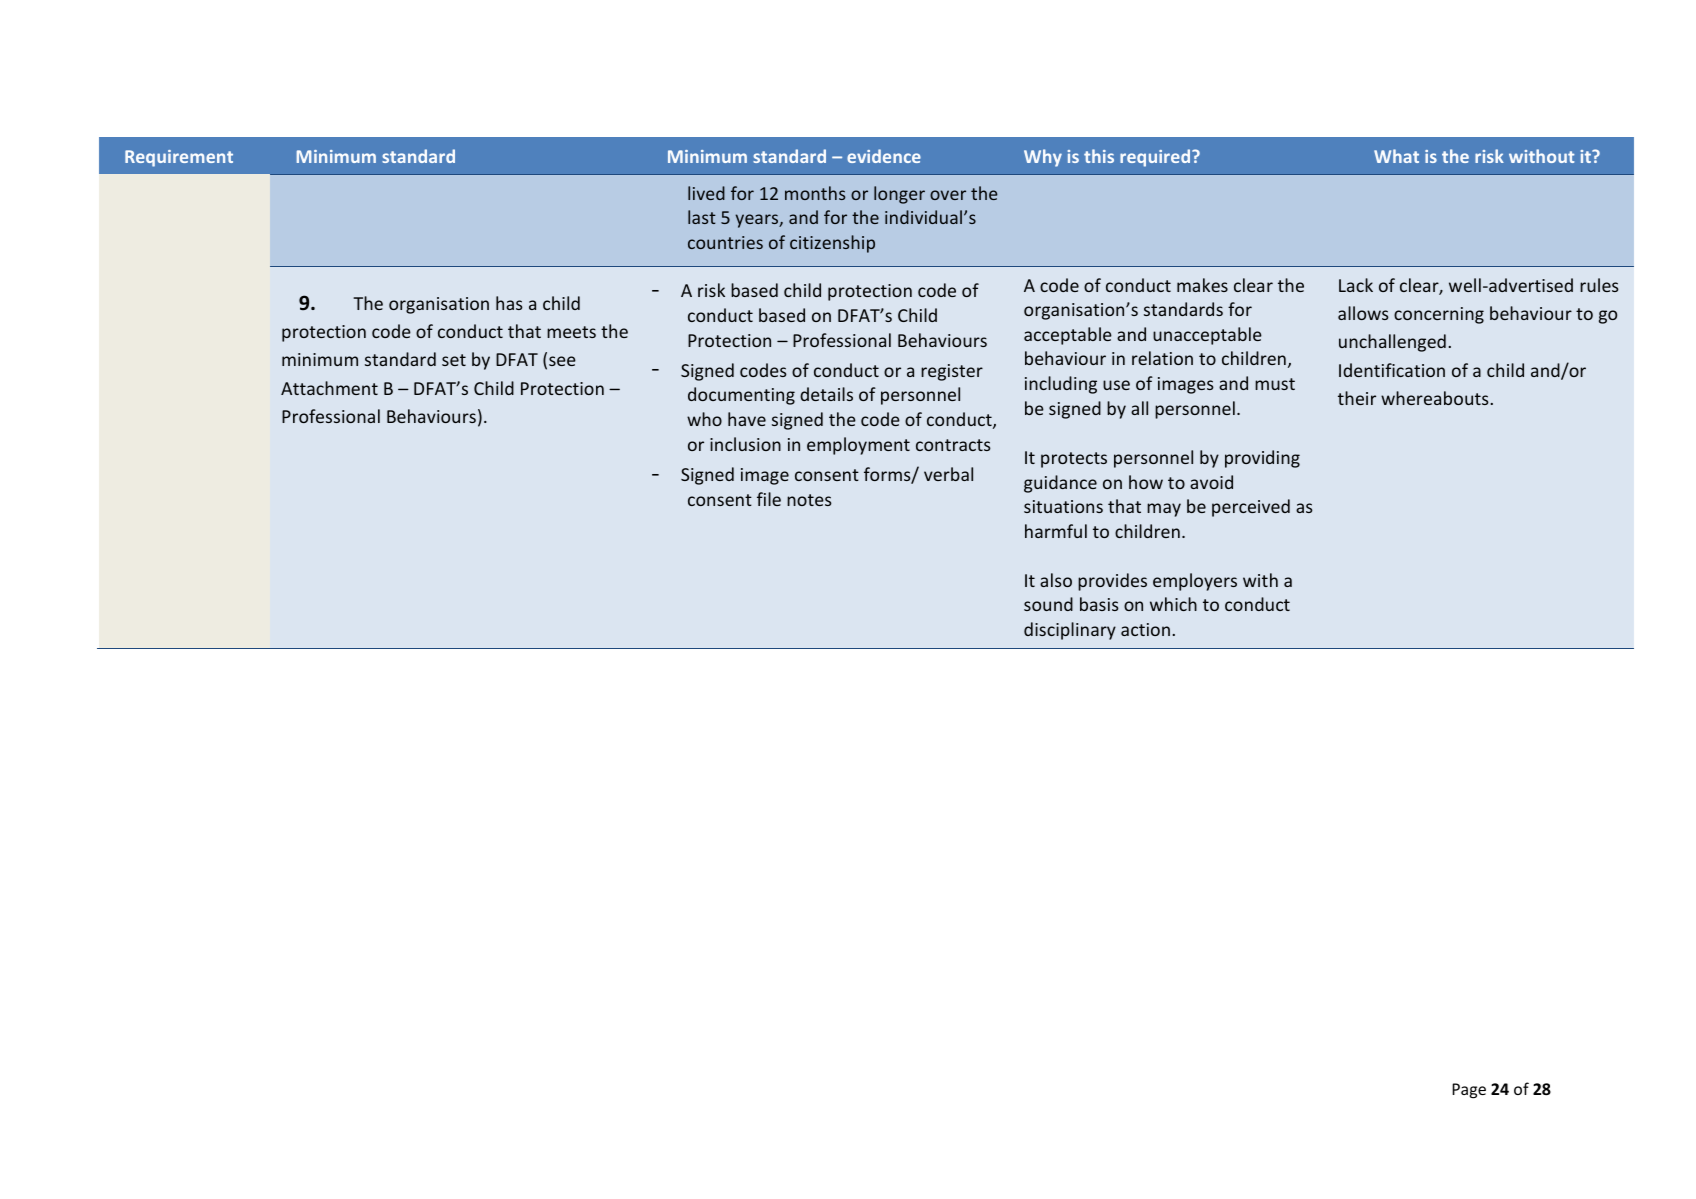 The width and height of the page is (1696, 1199). Describe the element at coordinates (826, 394) in the page. I see `details` at that location.
